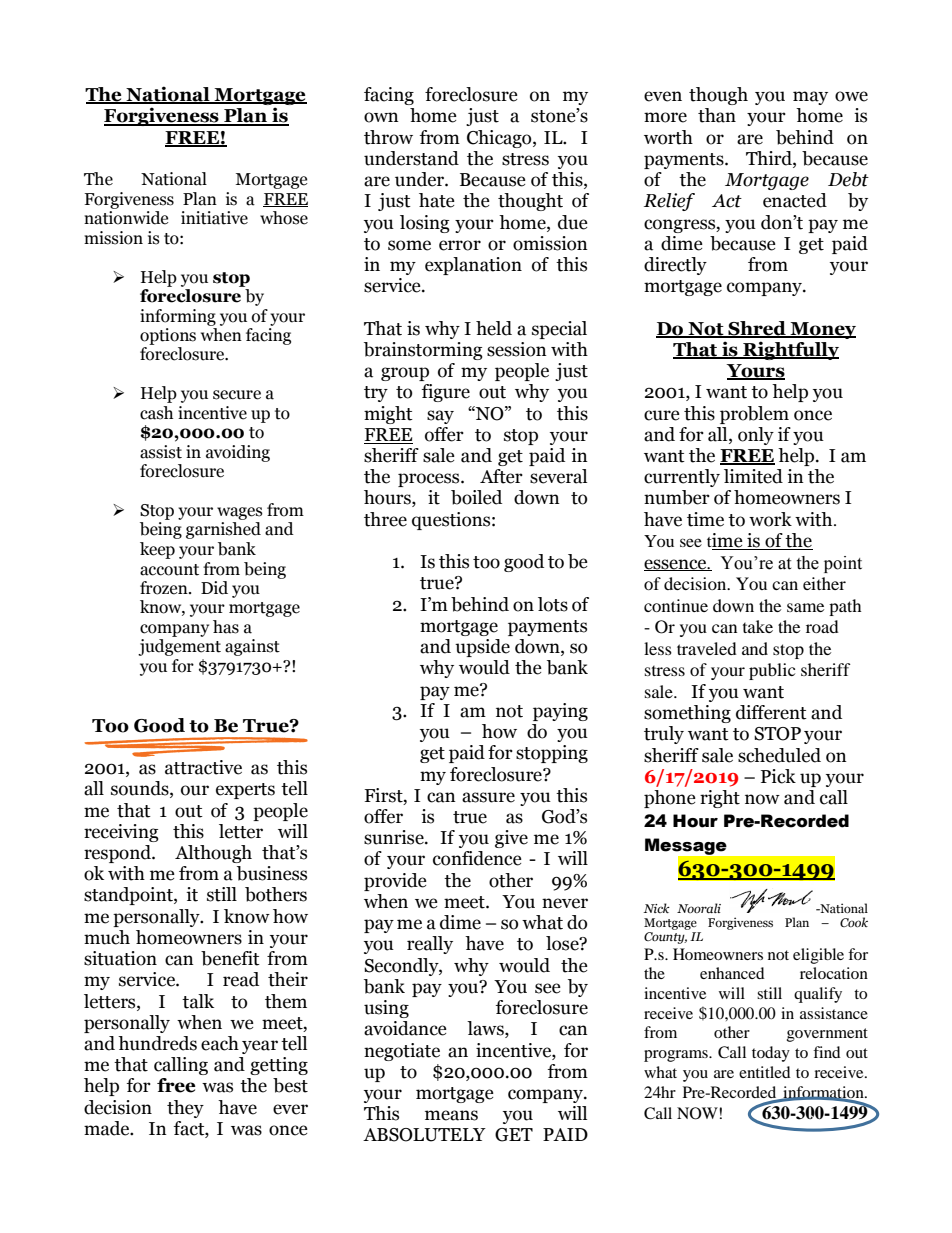  Describe the element at coordinates (214, 218) in the image. I see `initiative` at that location.
